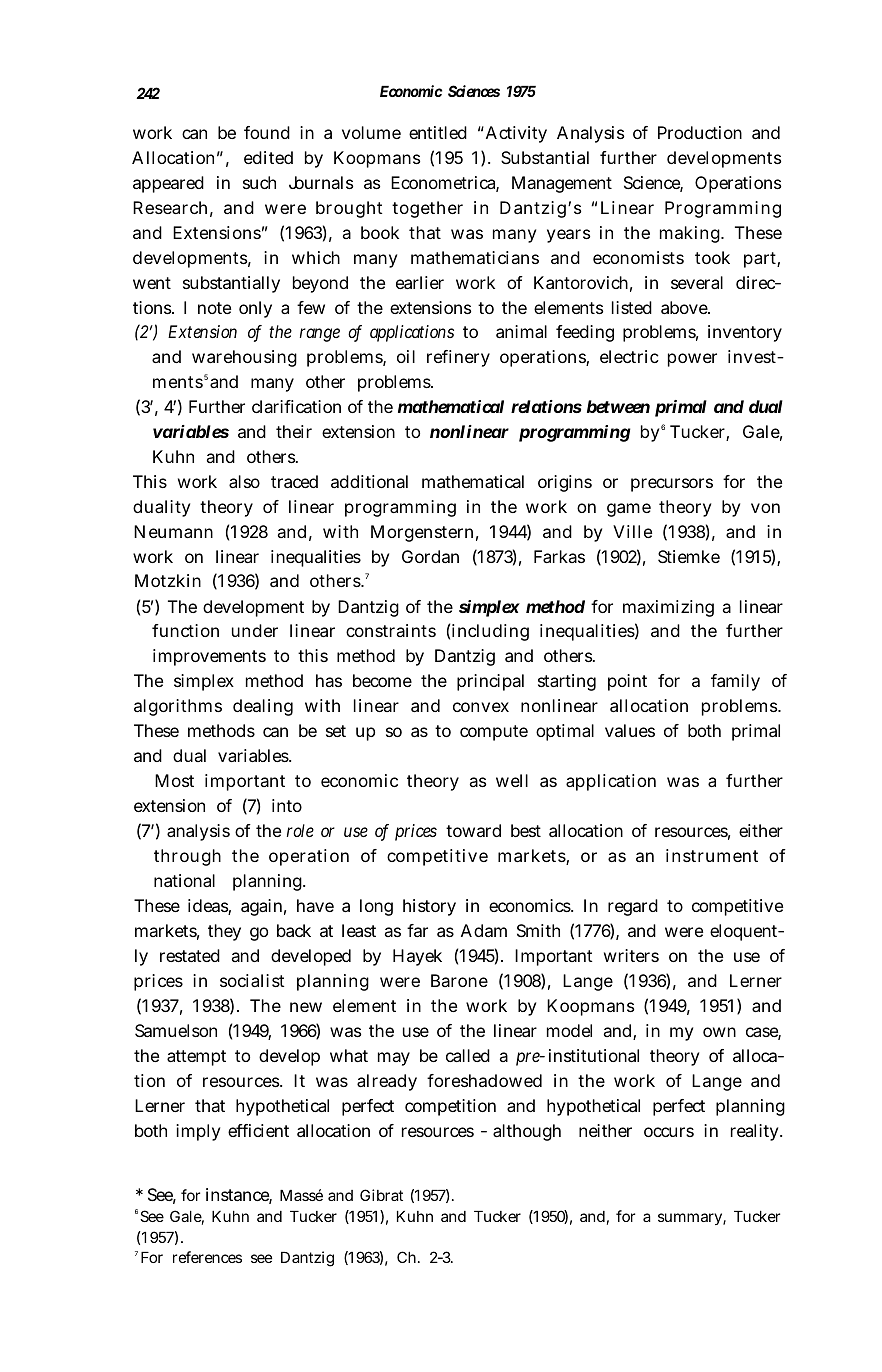 This screenshot has width=882, height=1372. I want to click on such, so click(259, 182).
